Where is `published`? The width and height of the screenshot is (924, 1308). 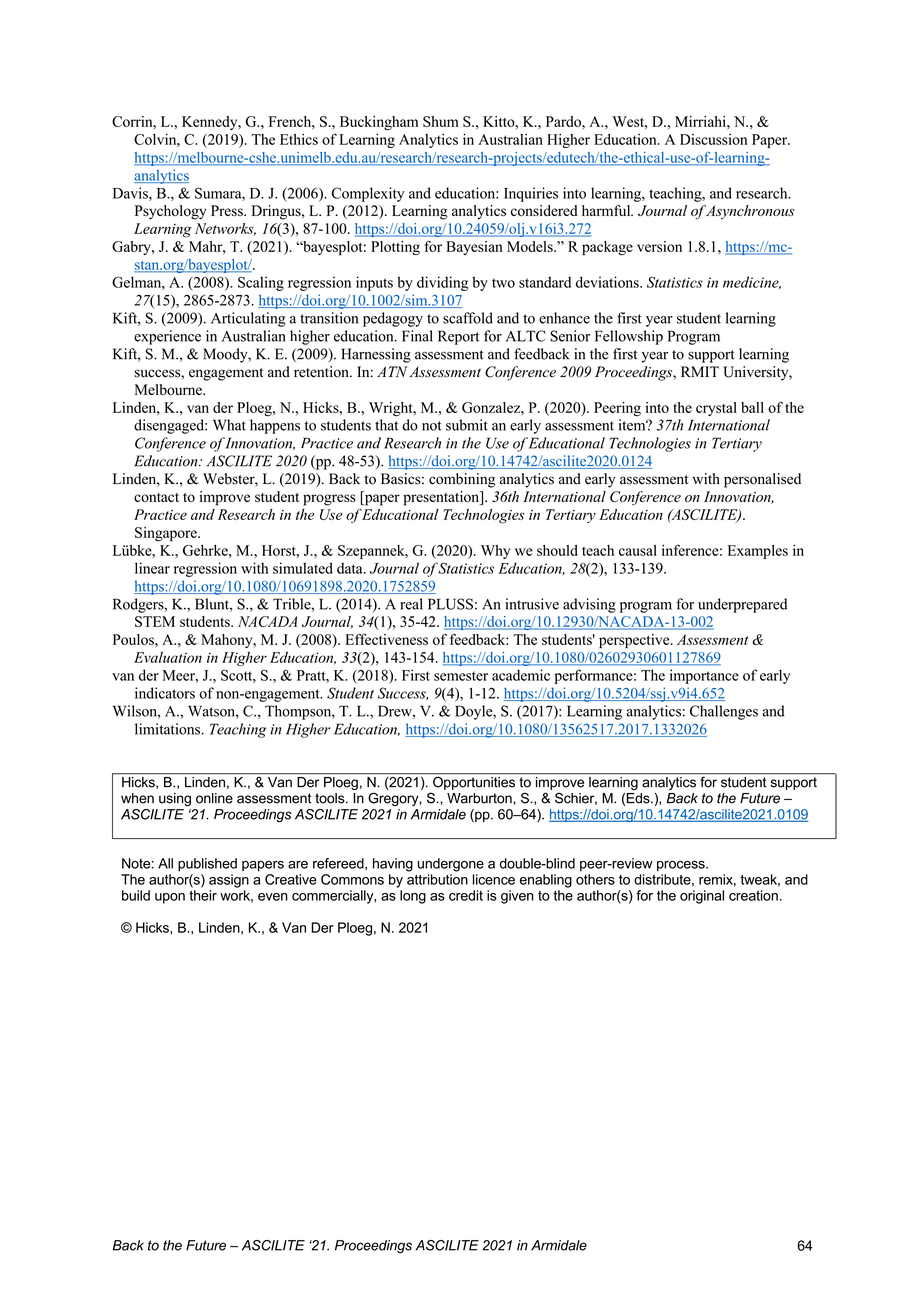
published is located at coordinates (207, 865).
